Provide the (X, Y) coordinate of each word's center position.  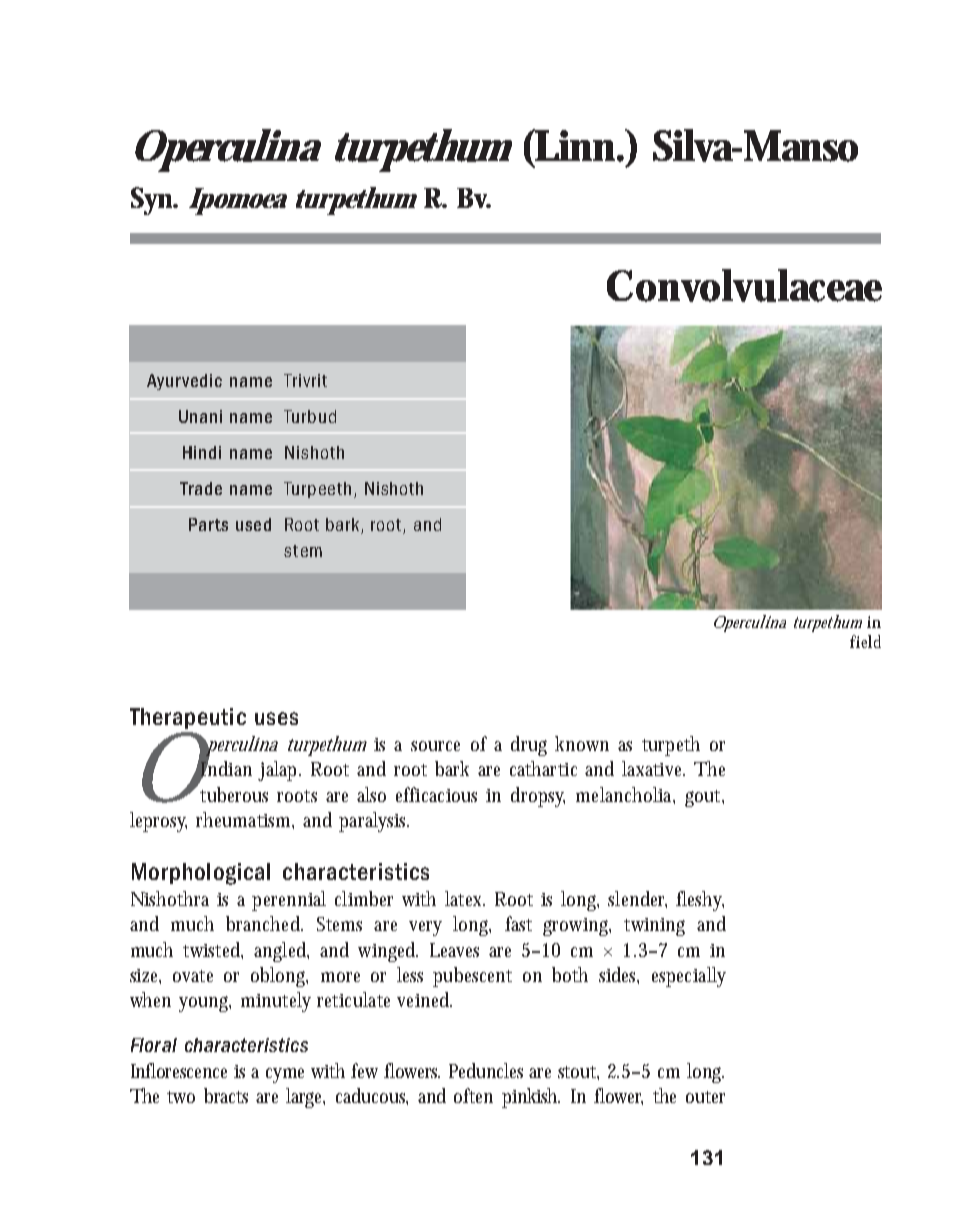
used (253, 524)
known (582, 743)
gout (704, 798)
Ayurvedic (184, 382)
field (865, 641)
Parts (208, 524)
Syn (152, 201)
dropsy (538, 797)
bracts (226, 1095)
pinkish (531, 1098)
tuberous (234, 794)
